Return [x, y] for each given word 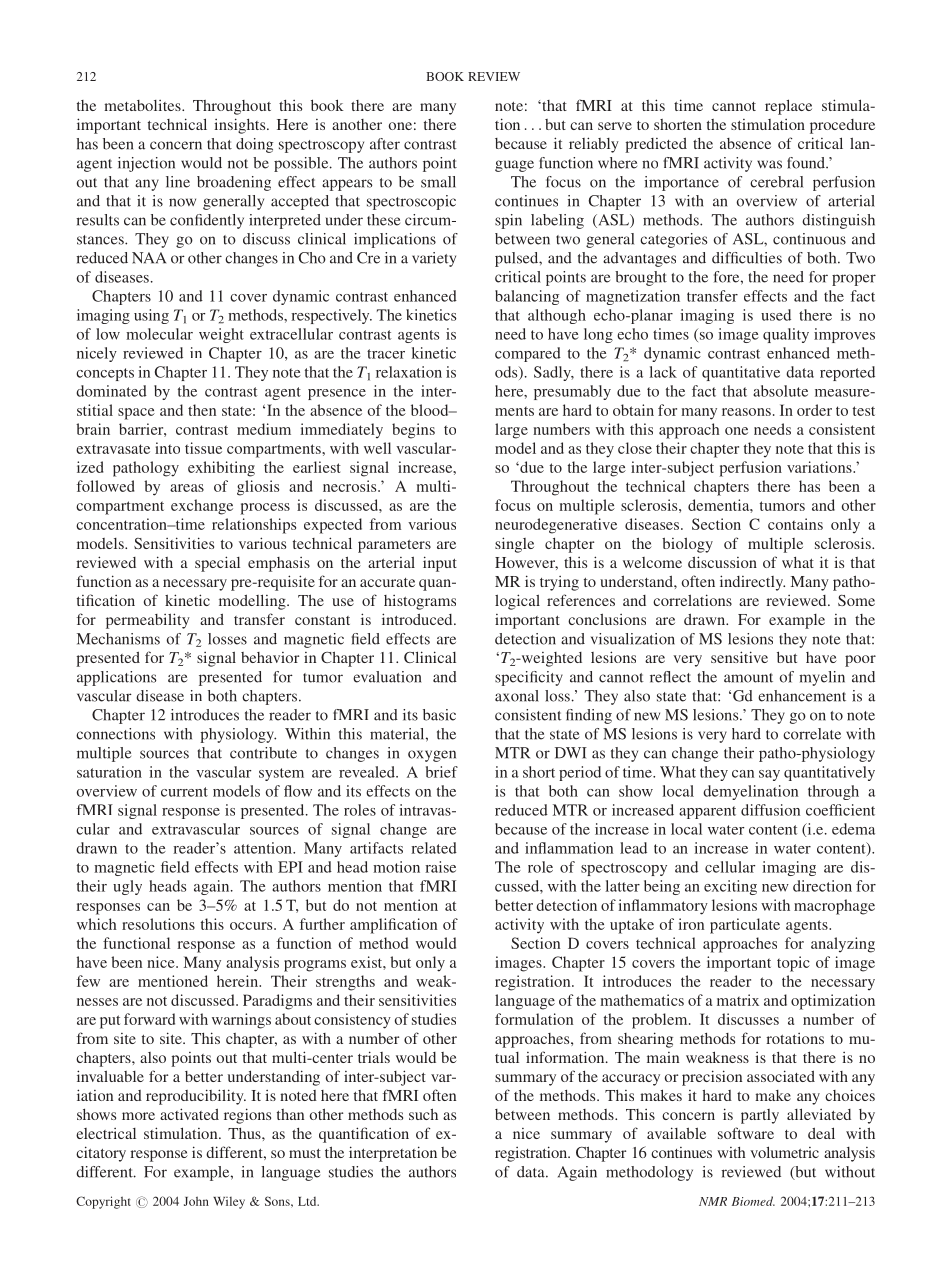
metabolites [143, 105]
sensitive [739, 657]
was [769, 164]
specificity [529, 678]
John [196, 1201]
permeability [148, 621]
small [438, 182]
